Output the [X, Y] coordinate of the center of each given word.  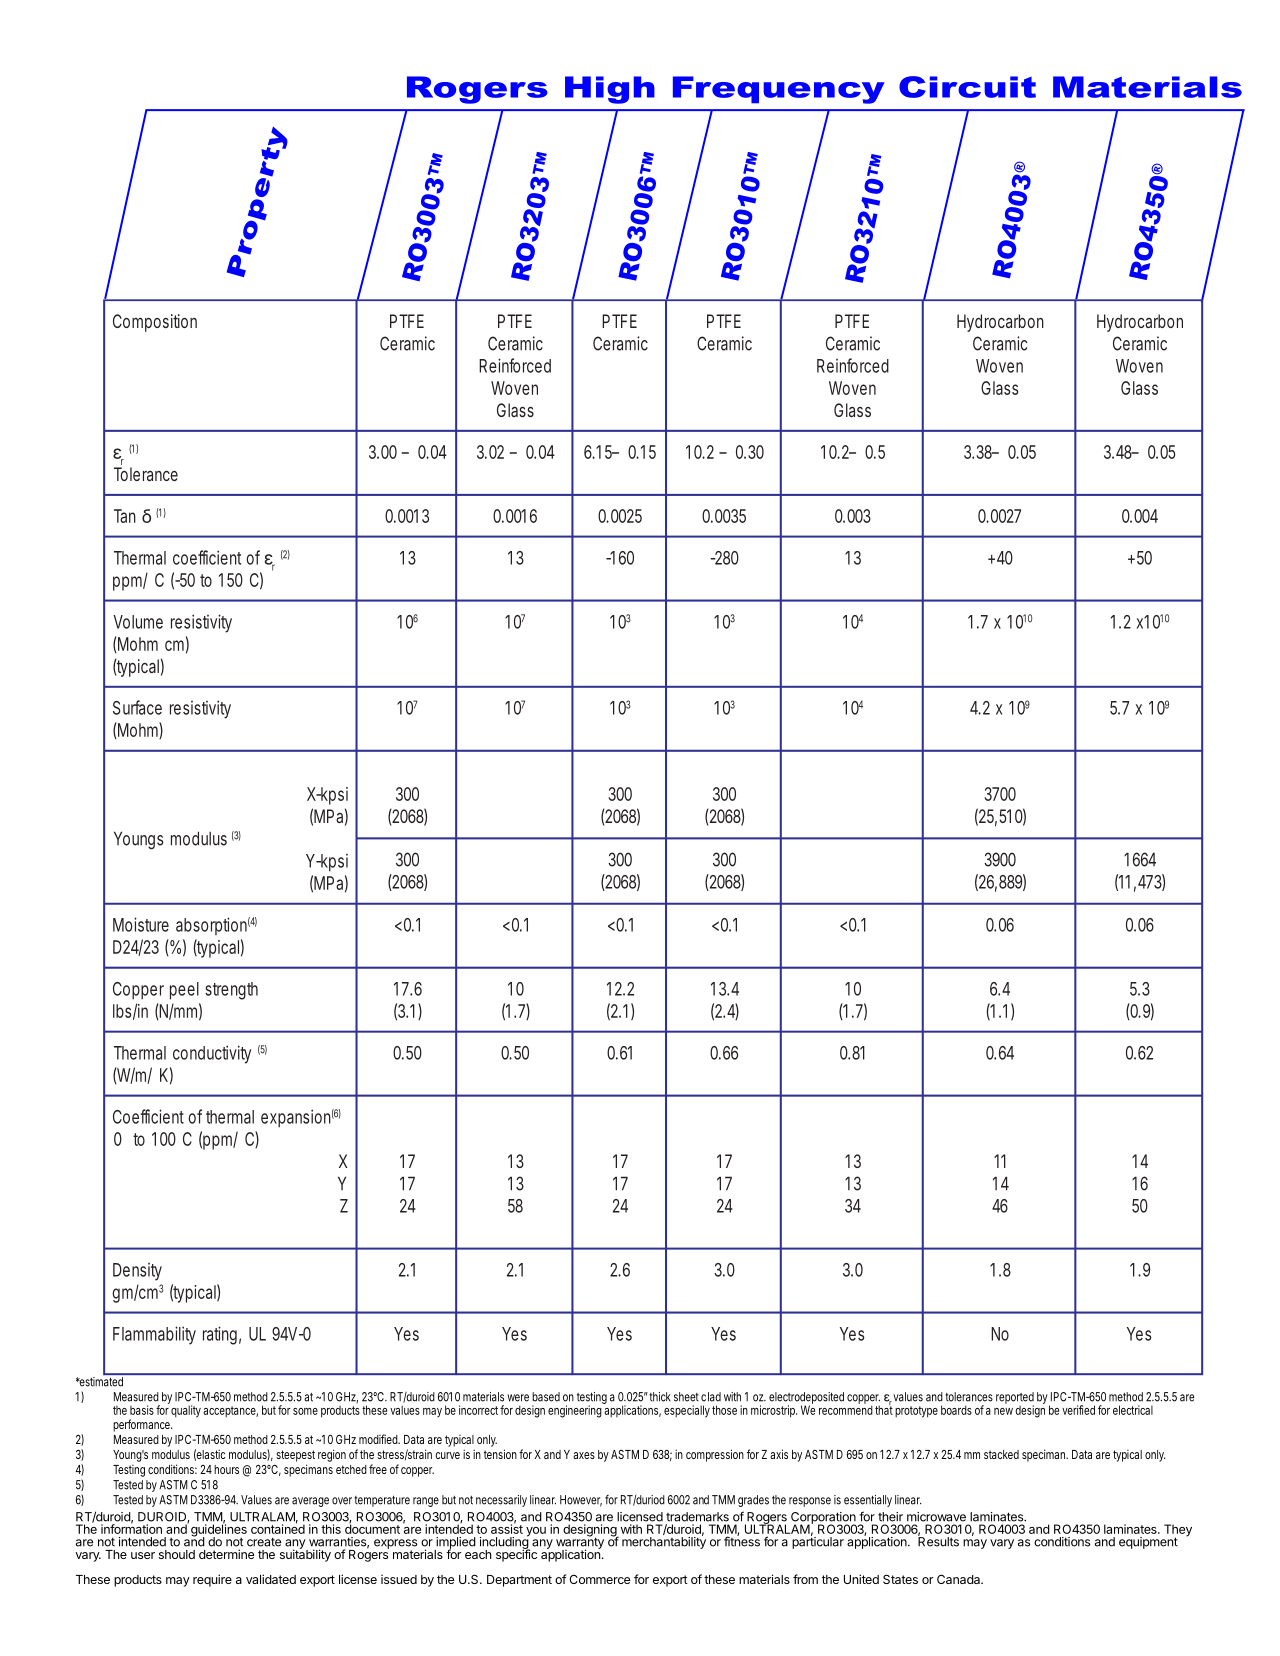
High [610, 90]
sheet [686, 1397]
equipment [1148, 1543]
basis [142, 1410]
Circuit [967, 87]
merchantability [664, 1542]
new [1005, 1411]
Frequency [779, 90]
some [305, 1411]
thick [660, 1397]
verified [1078, 1410]
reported [1015, 1399]
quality [186, 1411]
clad [711, 1397]
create [264, 1542]
